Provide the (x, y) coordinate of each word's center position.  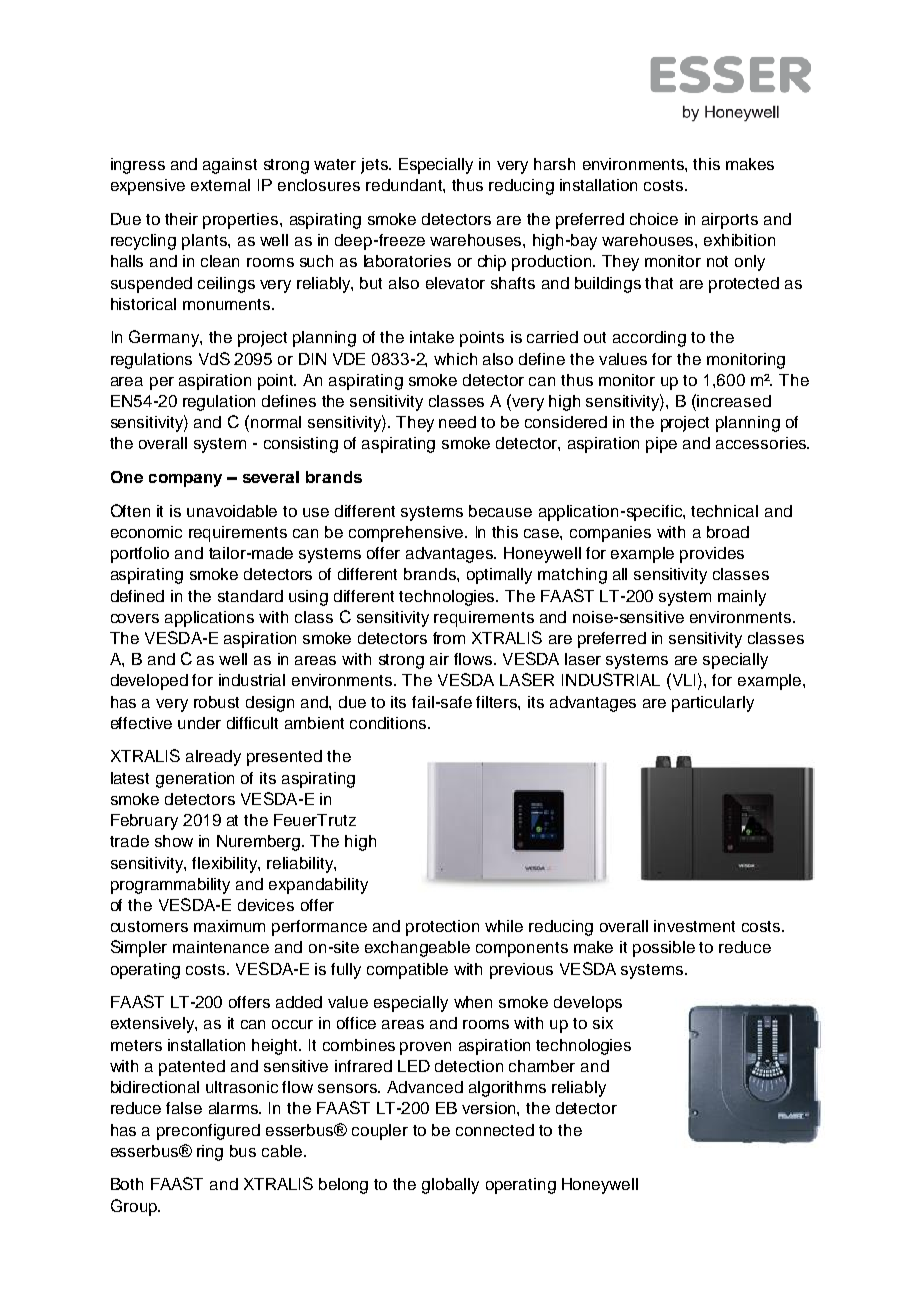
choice (654, 219)
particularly (713, 704)
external (220, 185)
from (449, 638)
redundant (405, 185)
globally (450, 1186)
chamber (542, 1066)
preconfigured (208, 1132)
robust (216, 702)
